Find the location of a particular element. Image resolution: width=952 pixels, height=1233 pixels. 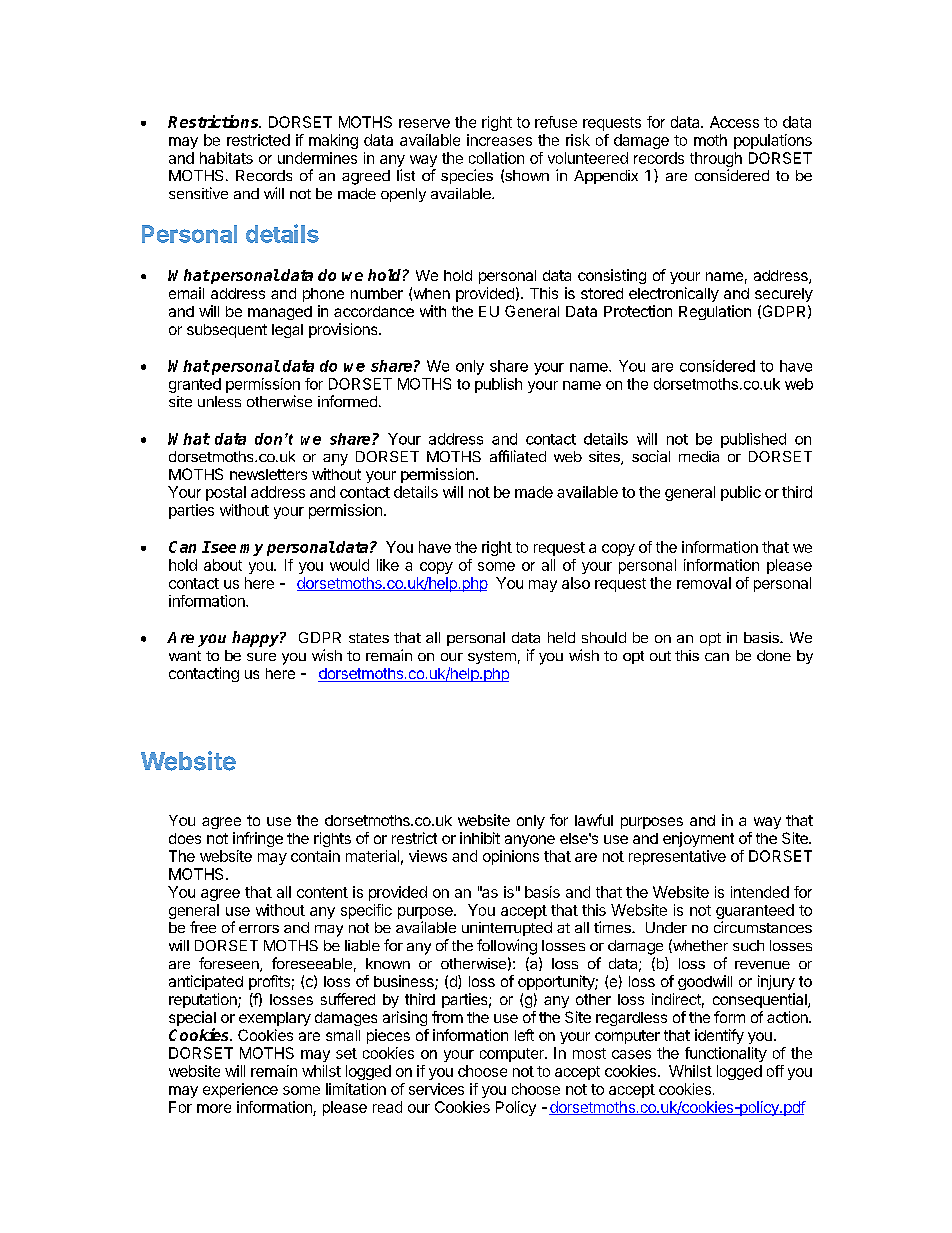

functionality is located at coordinates (726, 1054).
